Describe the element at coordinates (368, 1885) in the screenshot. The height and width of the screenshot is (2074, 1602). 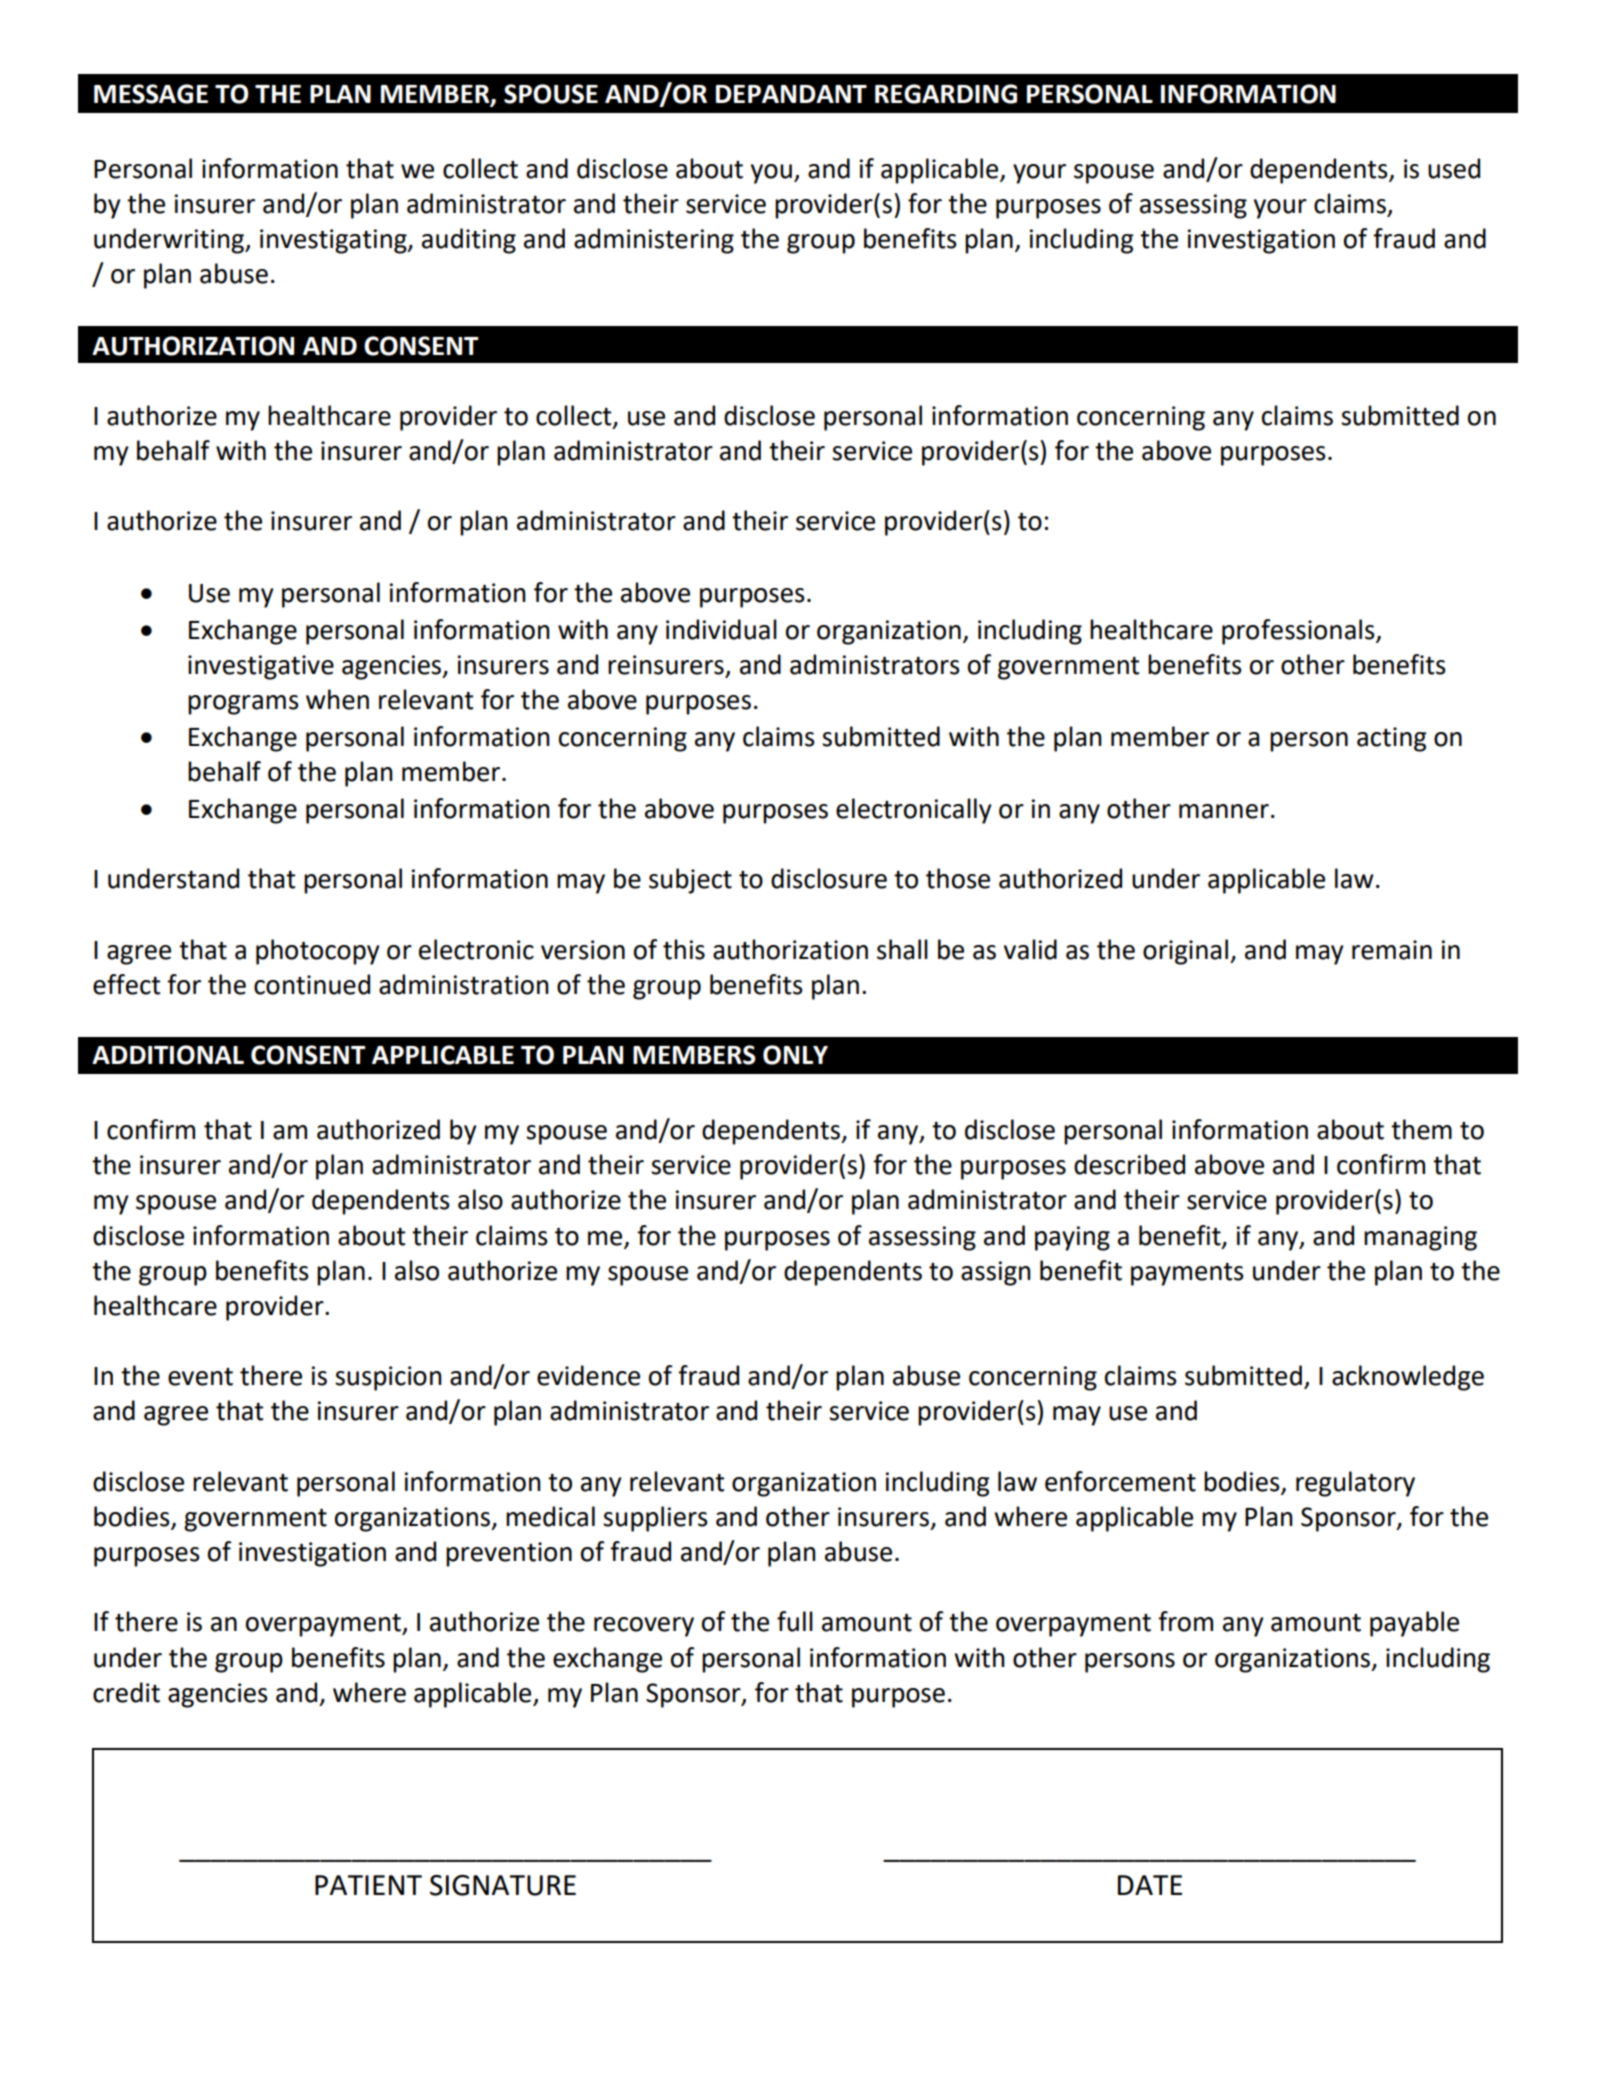
I see `PATIENT` at that location.
